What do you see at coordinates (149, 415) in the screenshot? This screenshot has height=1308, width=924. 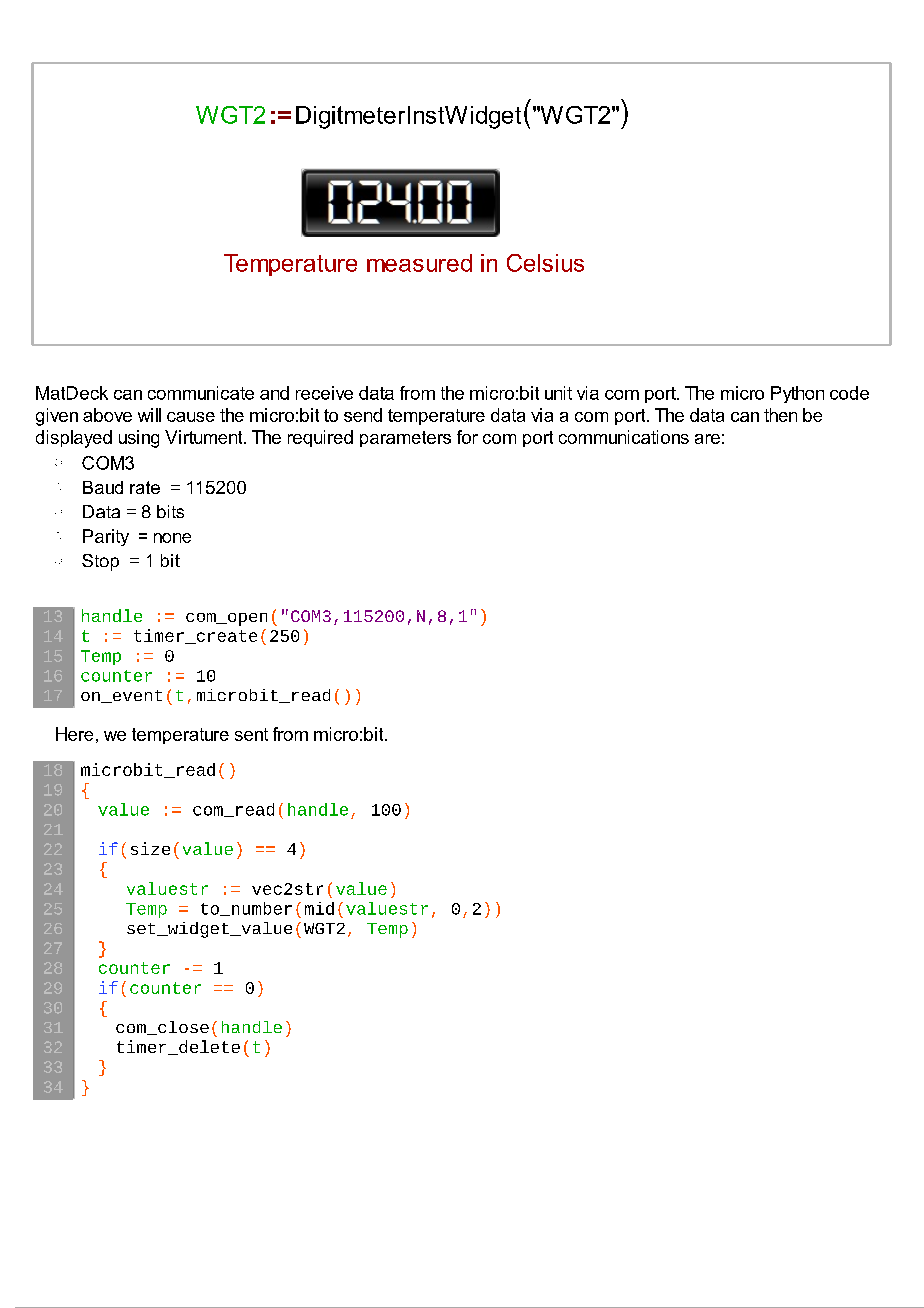 I see `will` at bounding box center [149, 415].
